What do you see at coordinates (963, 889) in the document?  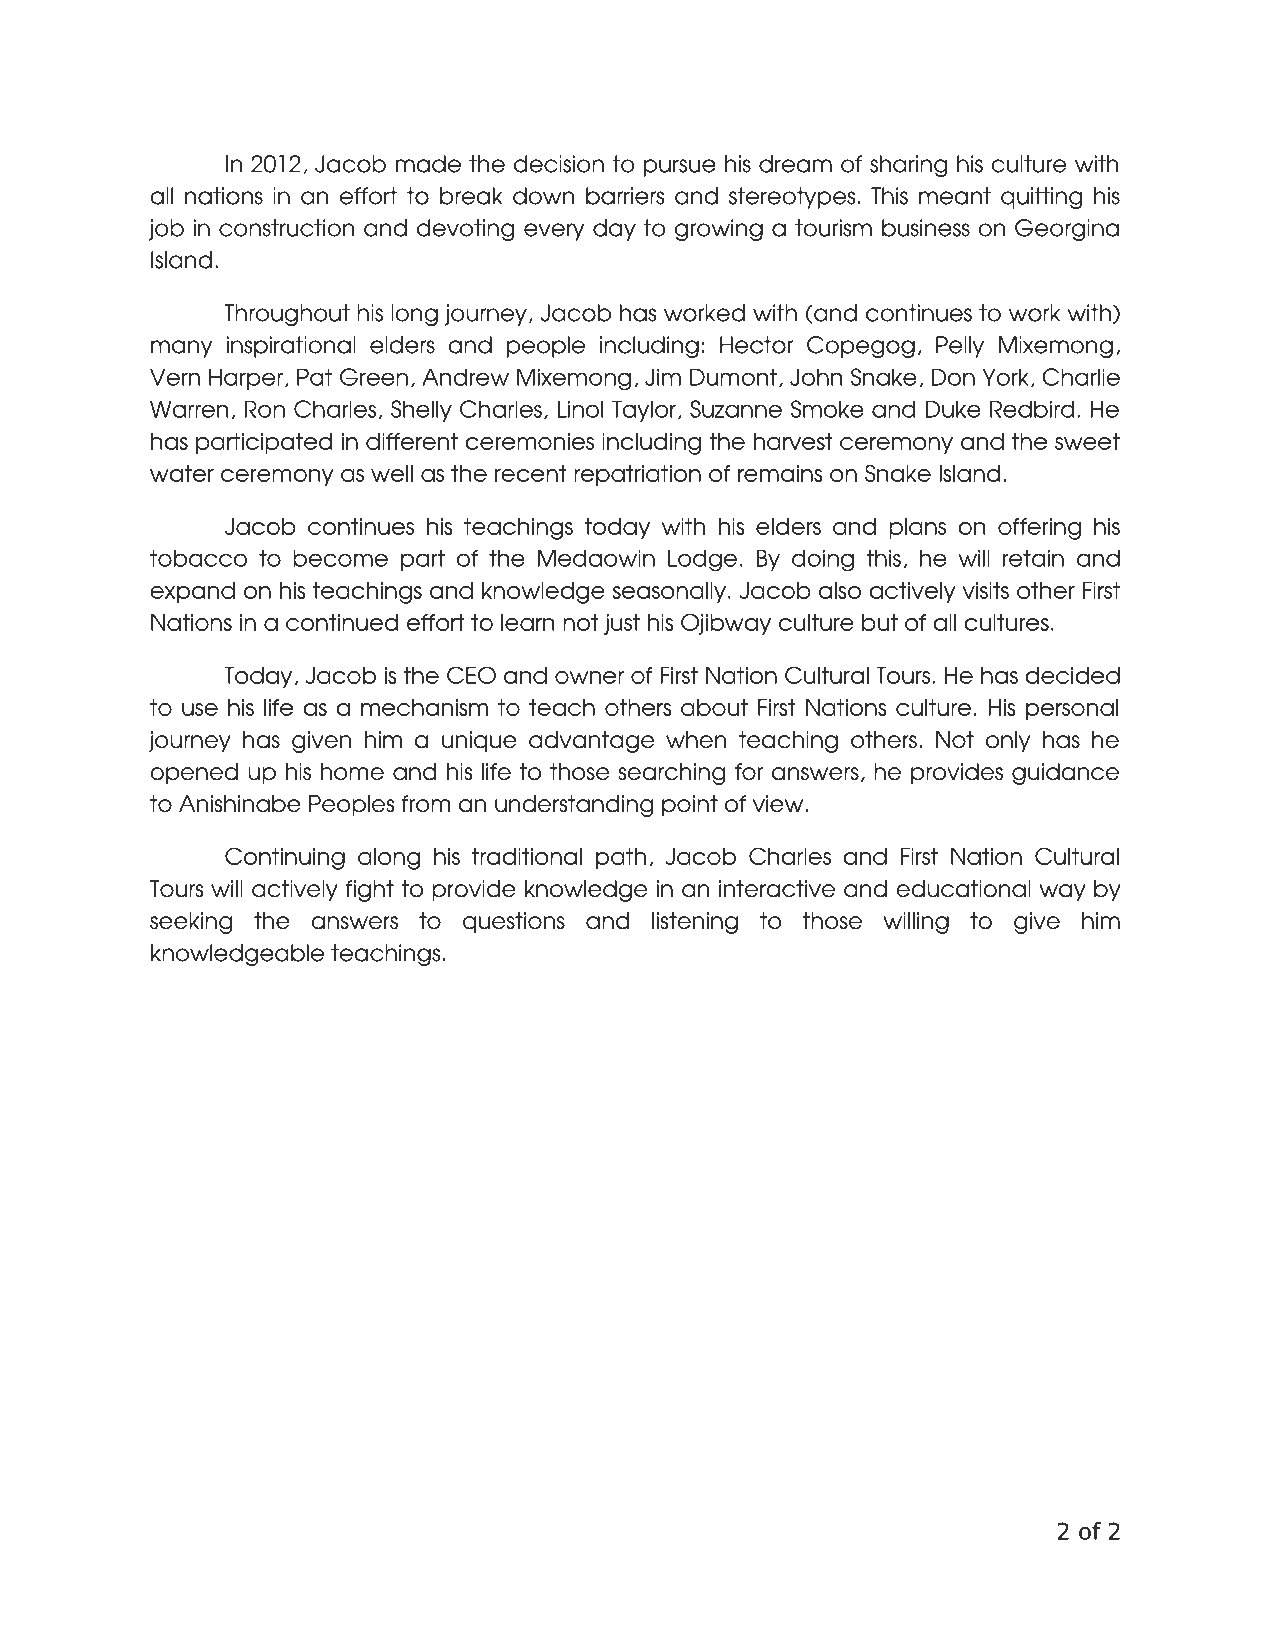 I see `educational` at bounding box center [963, 889].
